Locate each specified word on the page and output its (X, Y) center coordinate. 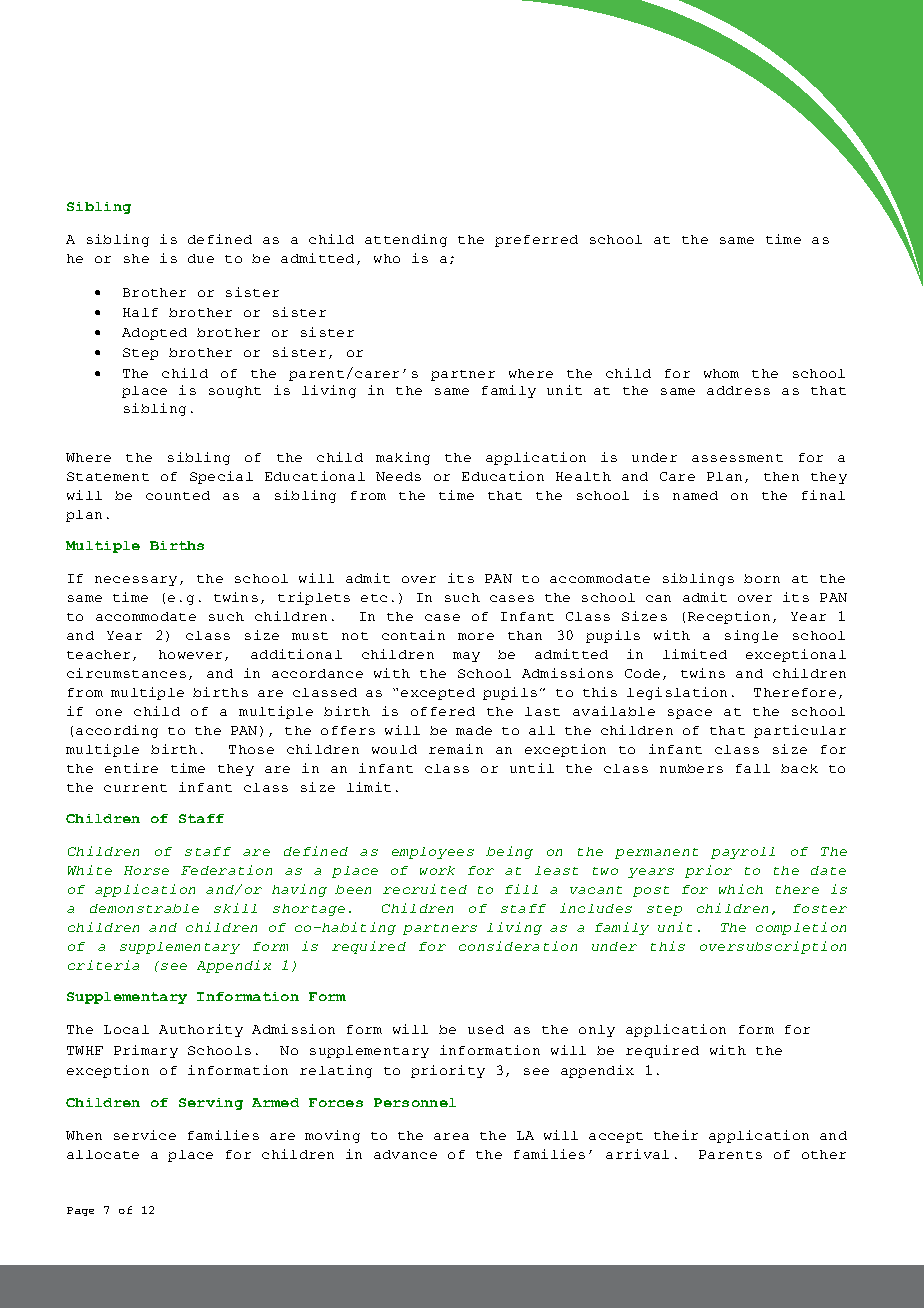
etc (374, 598)
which (741, 889)
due (201, 258)
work (437, 870)
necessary (136, 581)
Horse (146, 870)
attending (406, 240)
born (762, 578)
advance (405, 1154)
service (145, 1135)
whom (721, 373)
